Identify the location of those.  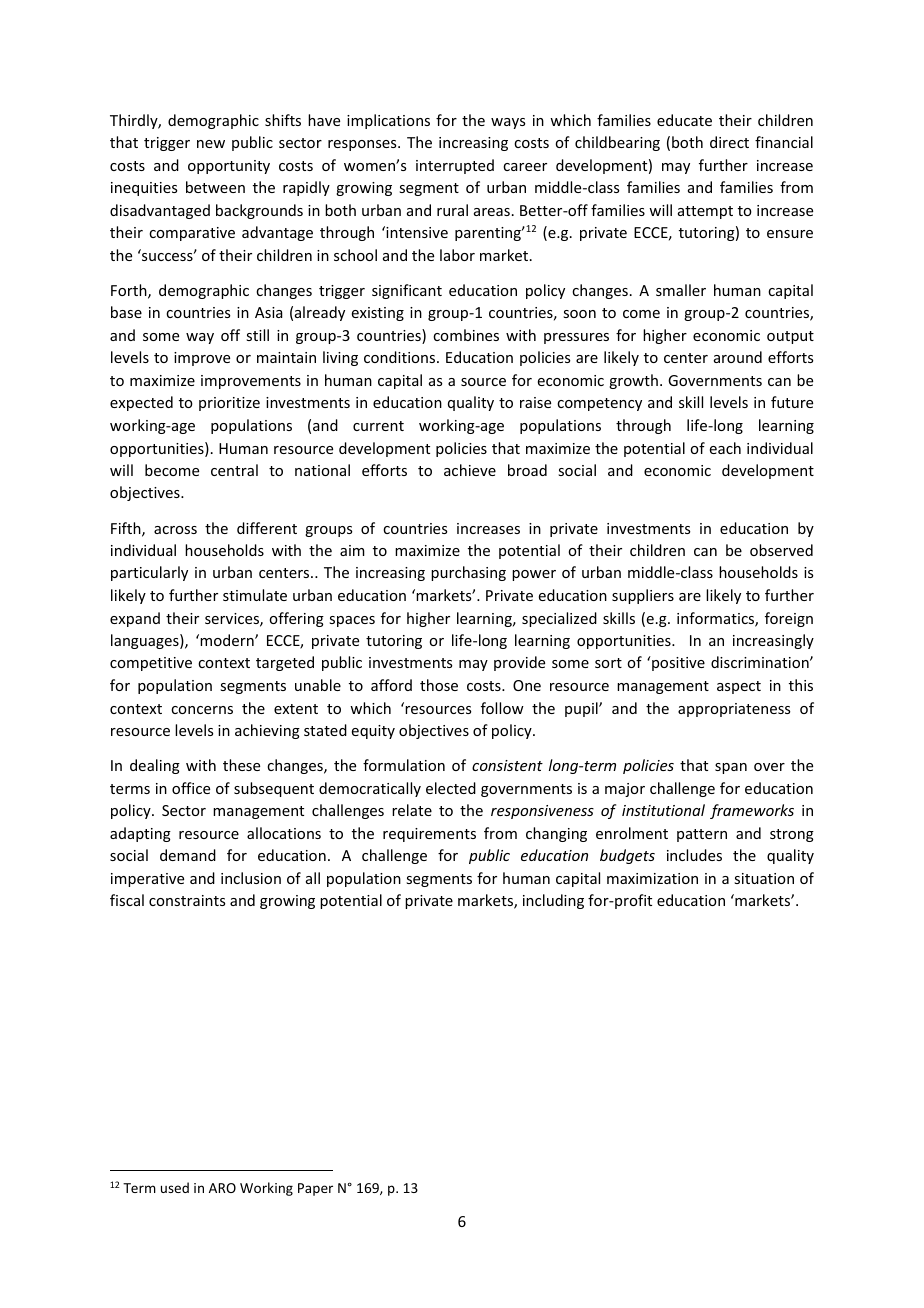
(439, 685).
